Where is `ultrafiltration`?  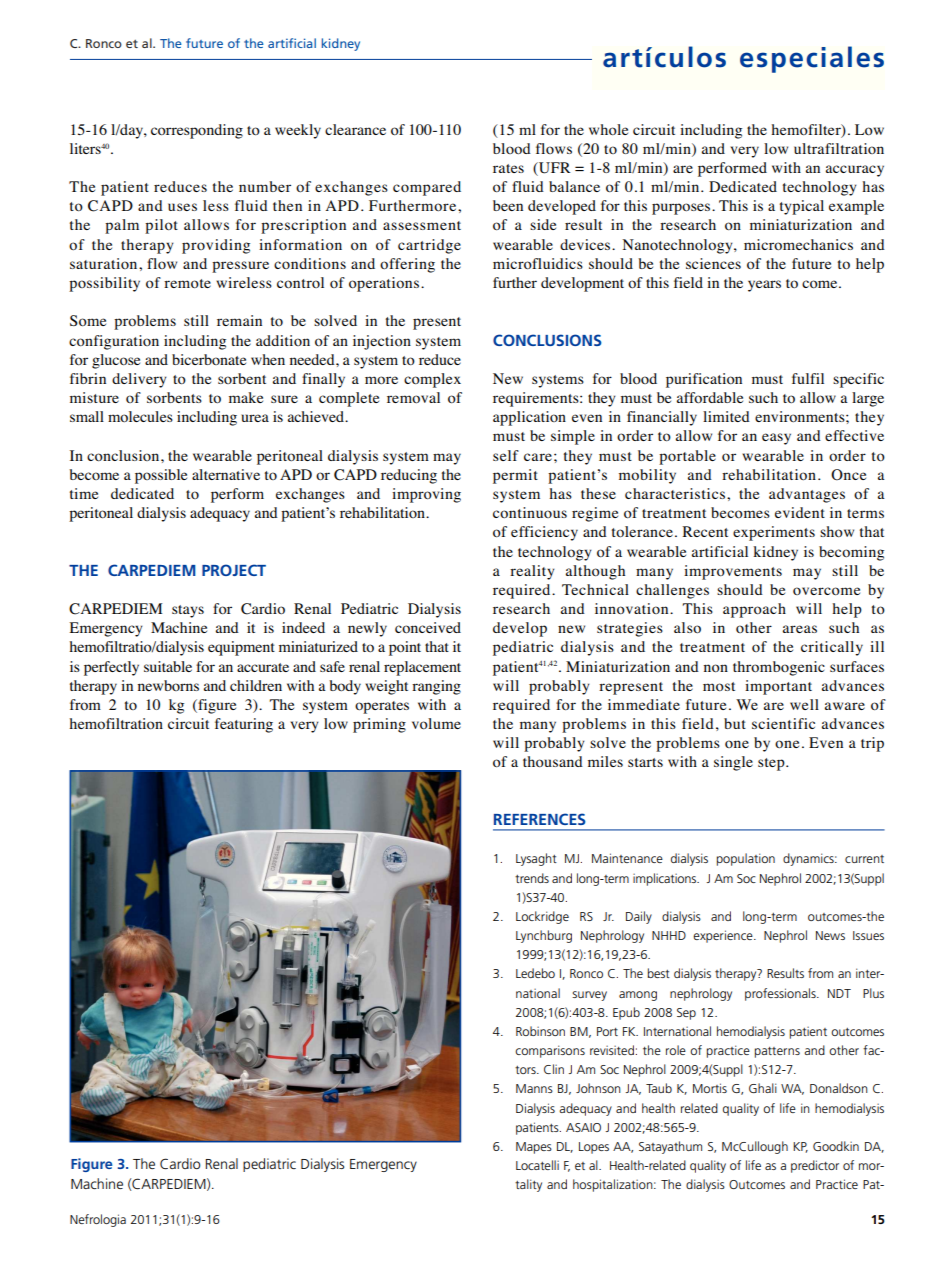 ultrafiltration is located at coordinates (839, 148).
